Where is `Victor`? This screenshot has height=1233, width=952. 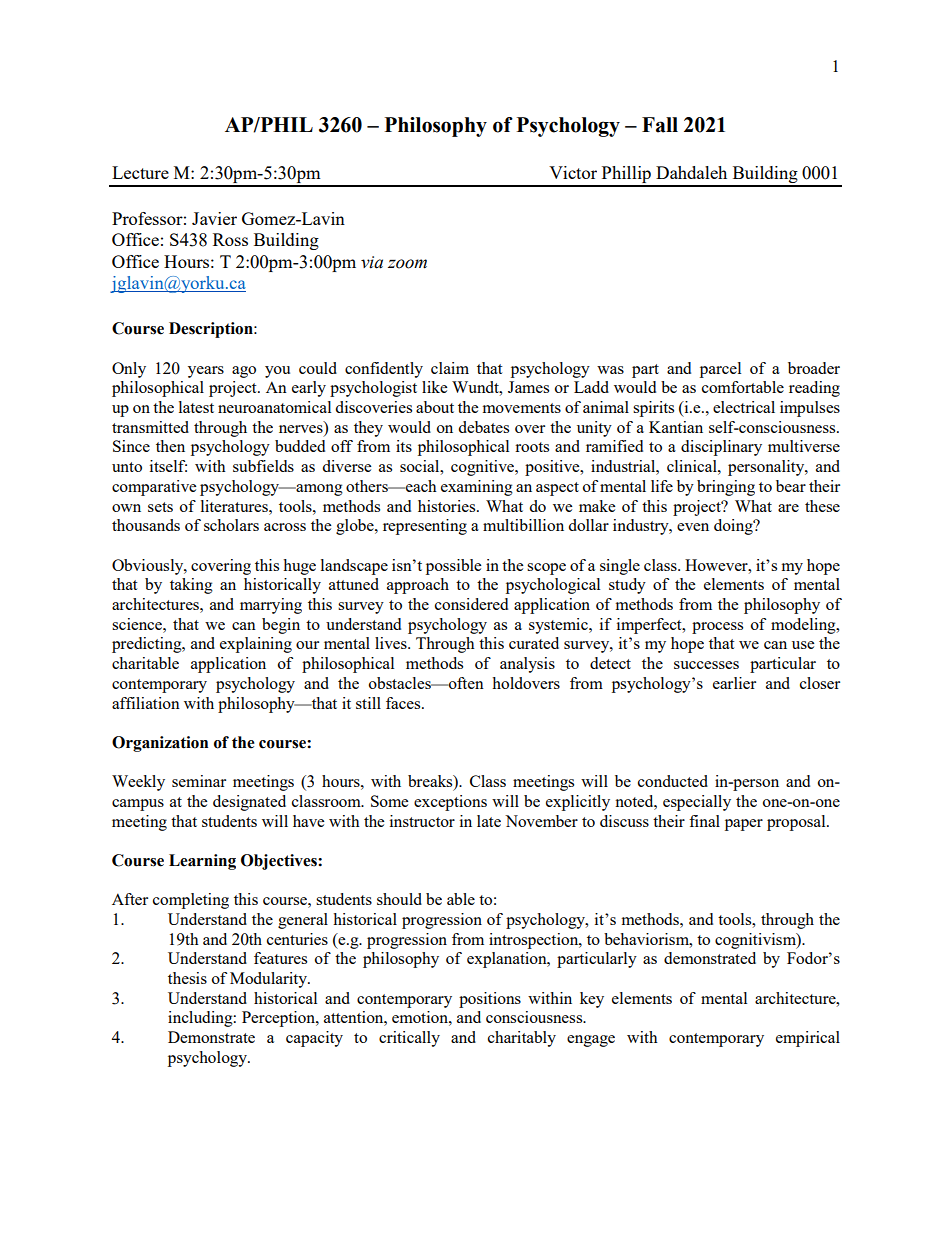 Victor is located at coordinates (573, 172).
